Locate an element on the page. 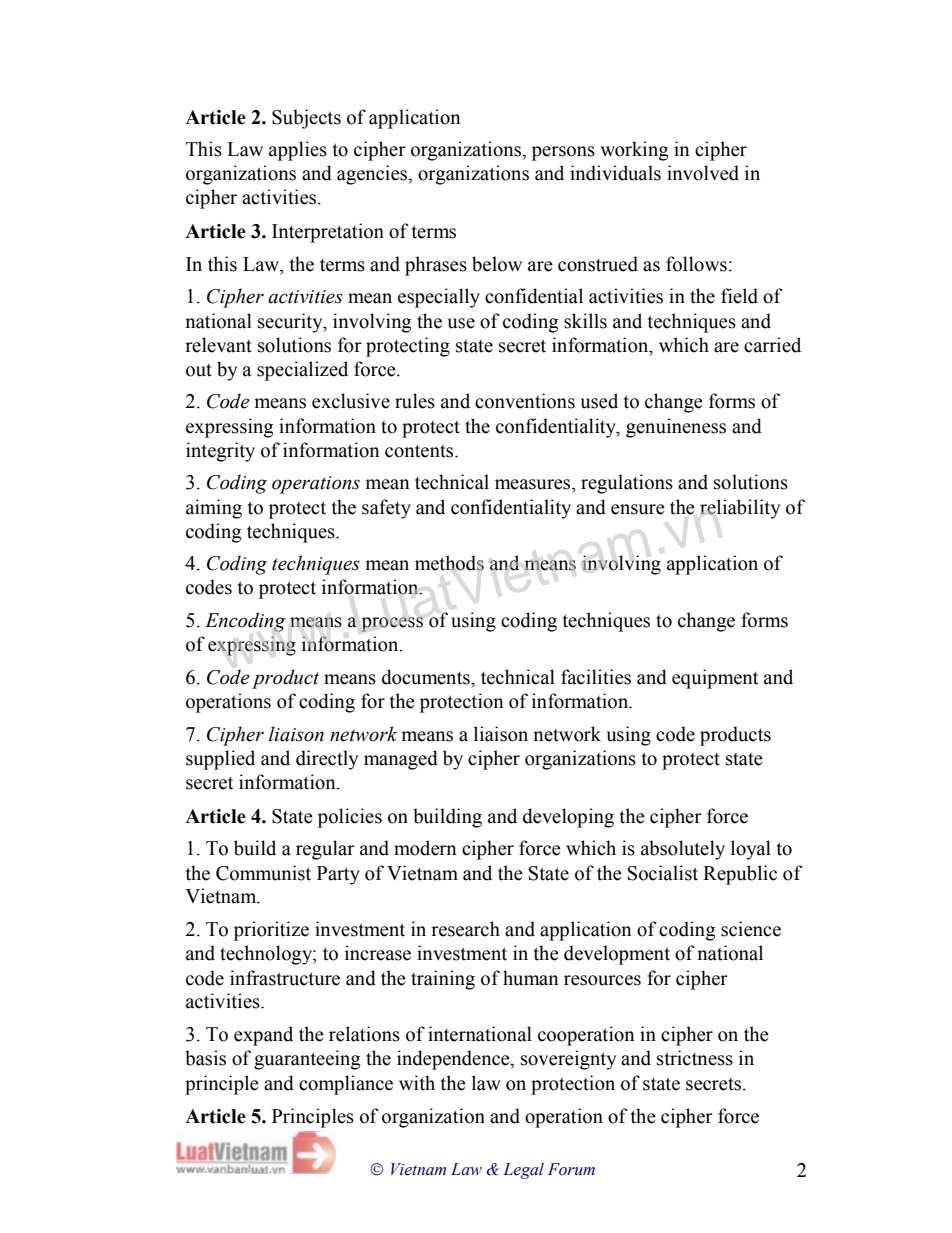 This page has width=952, height=1233. measures is located at coordinates (534, 484).
